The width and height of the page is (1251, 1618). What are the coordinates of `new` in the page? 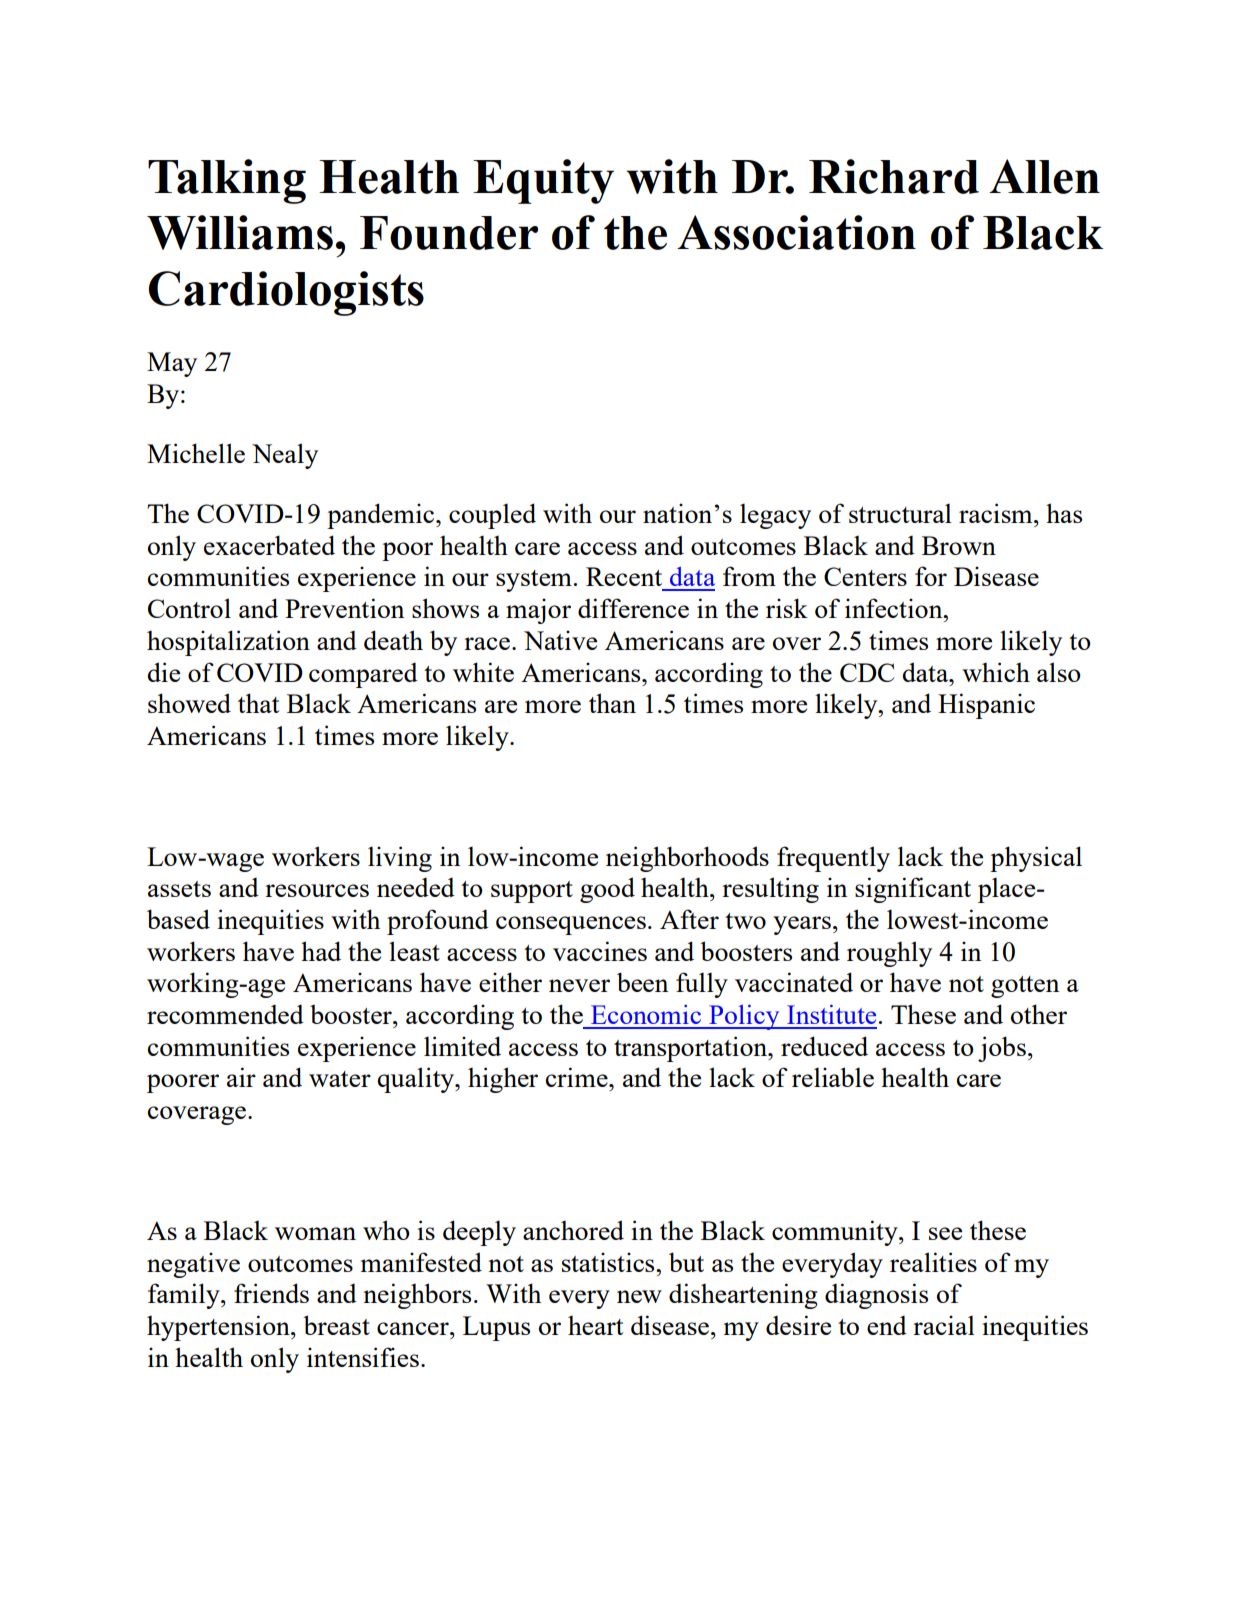 It's located at (639, 1296).
